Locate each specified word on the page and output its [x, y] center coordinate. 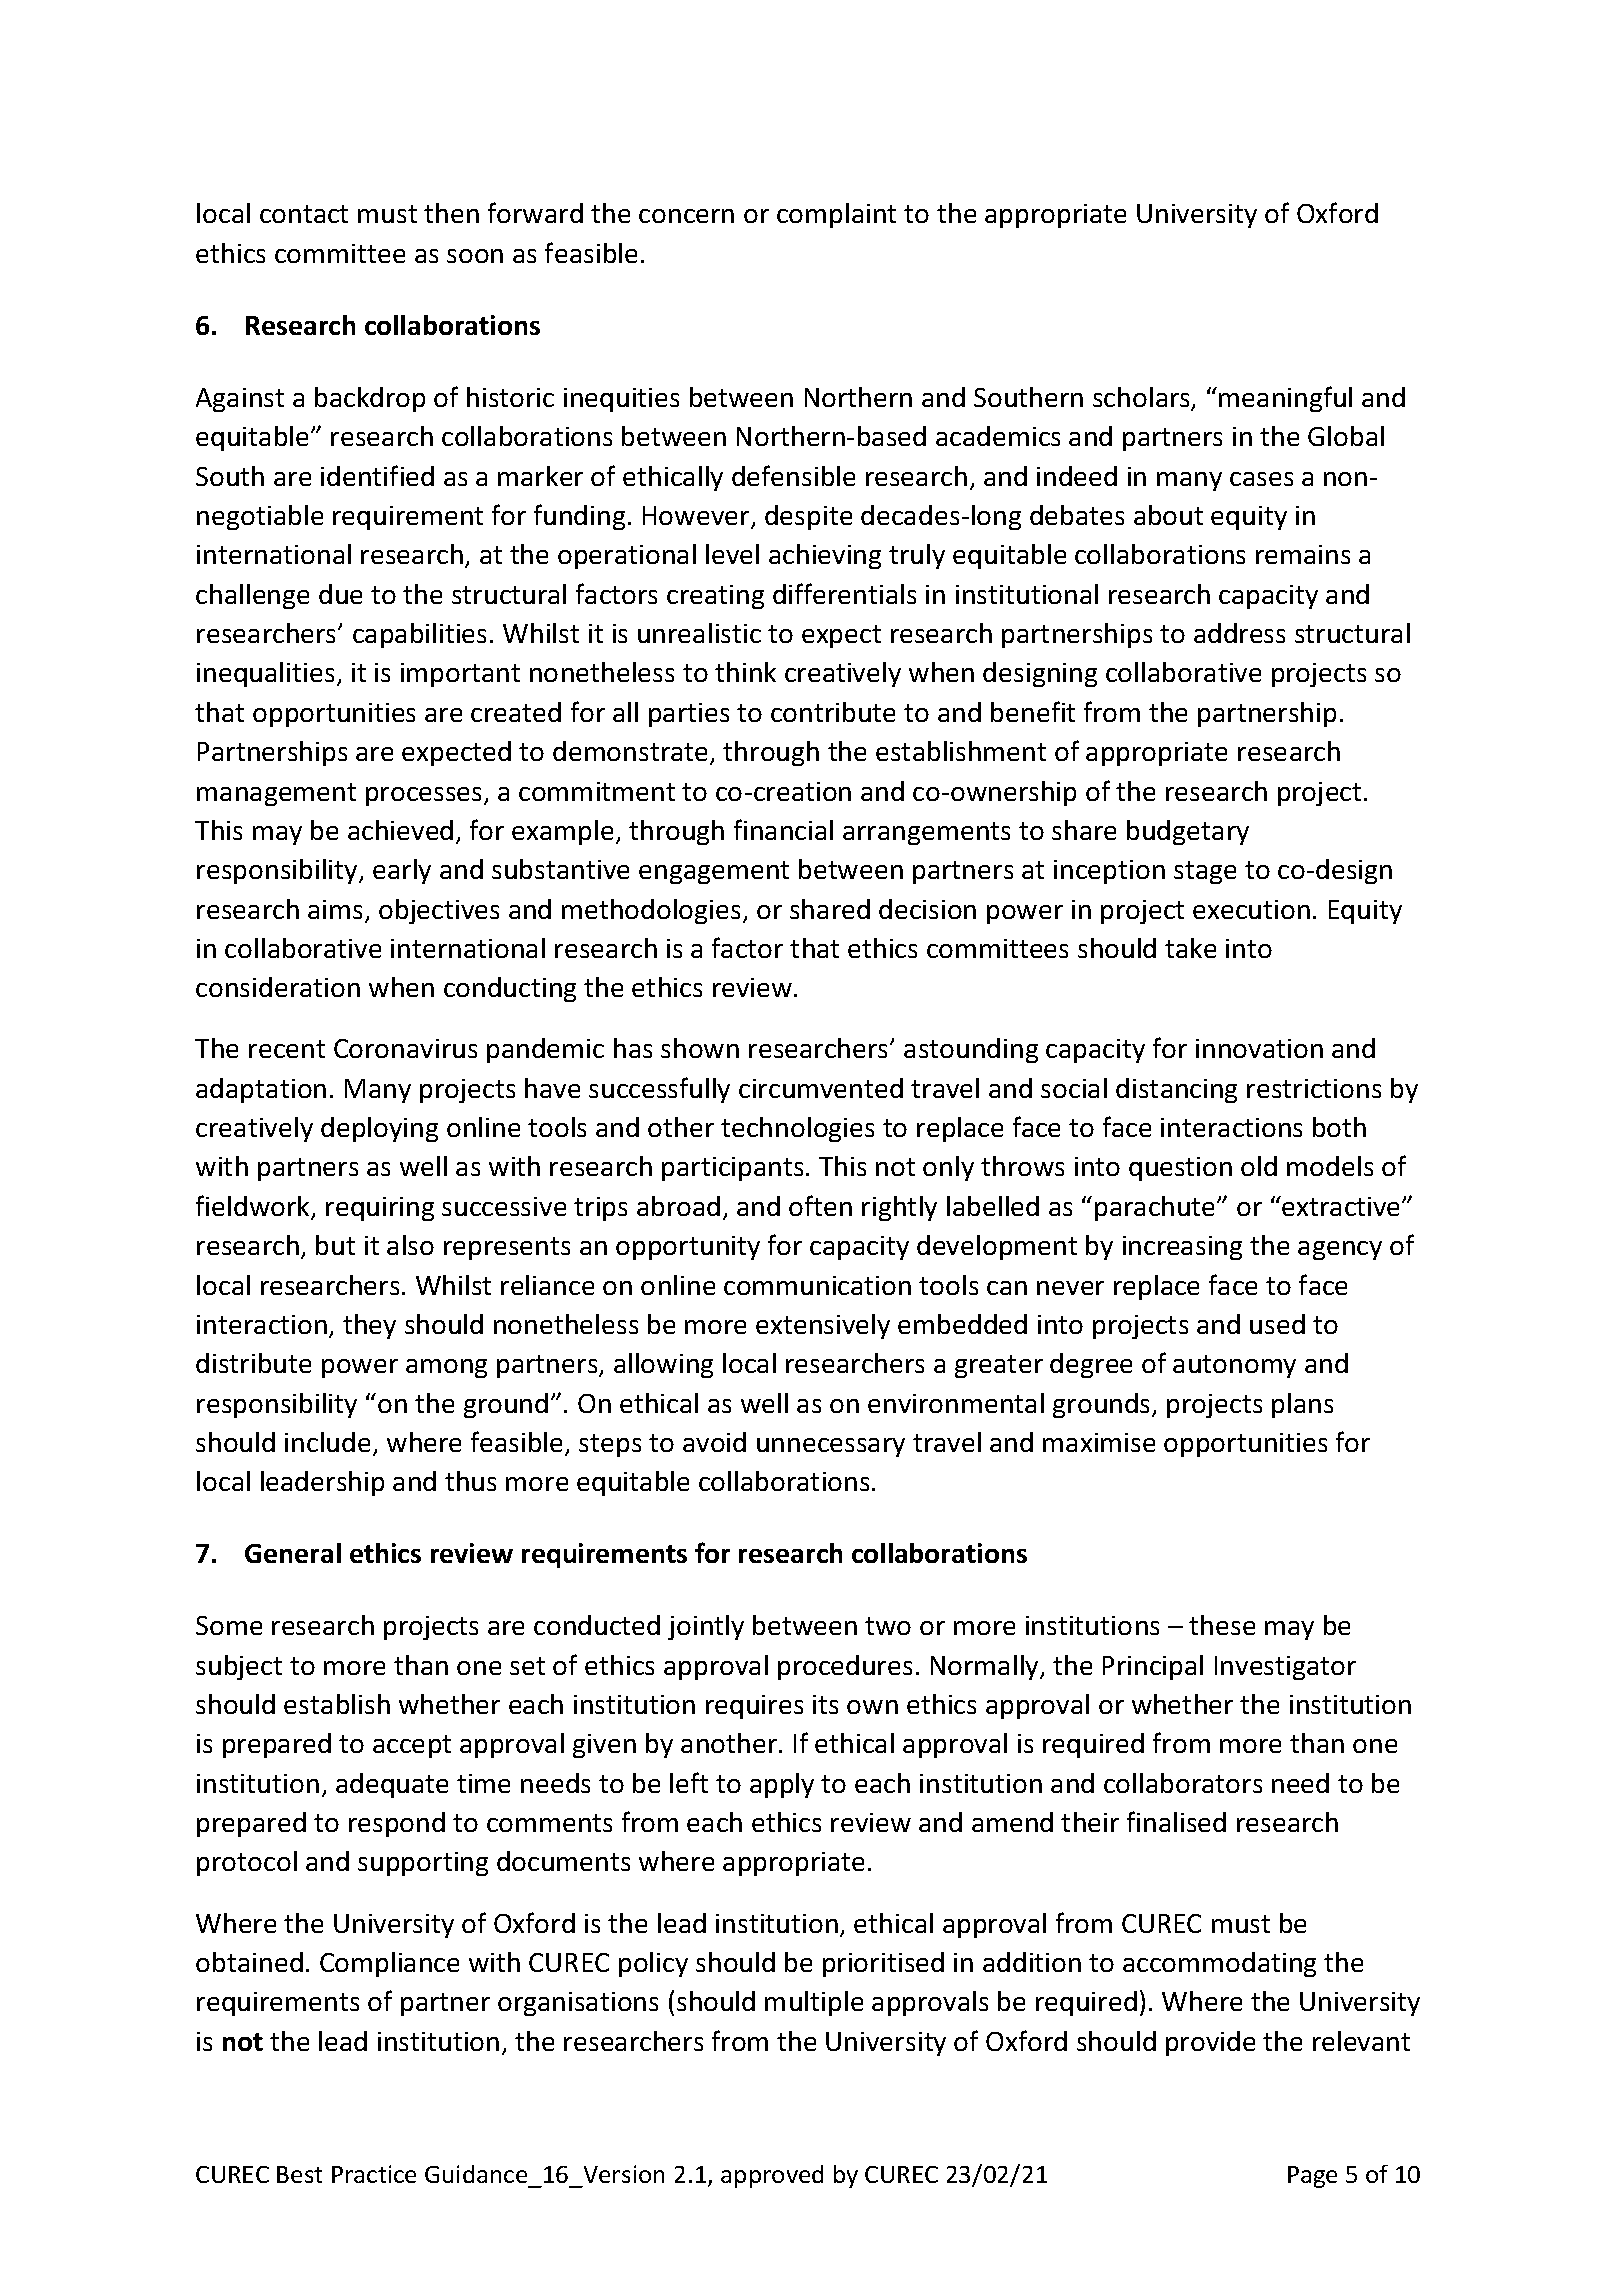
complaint [836, 215]
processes [425, 796]
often [820, 1205]
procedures [845, 1667]
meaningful [1285, 399]
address [1239, 633]
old [1259, 1166]
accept [412, 1746]
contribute [833, 712]
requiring [380, 1209]
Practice [374, 2174]
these [1222, 1625]
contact [304, 214]
